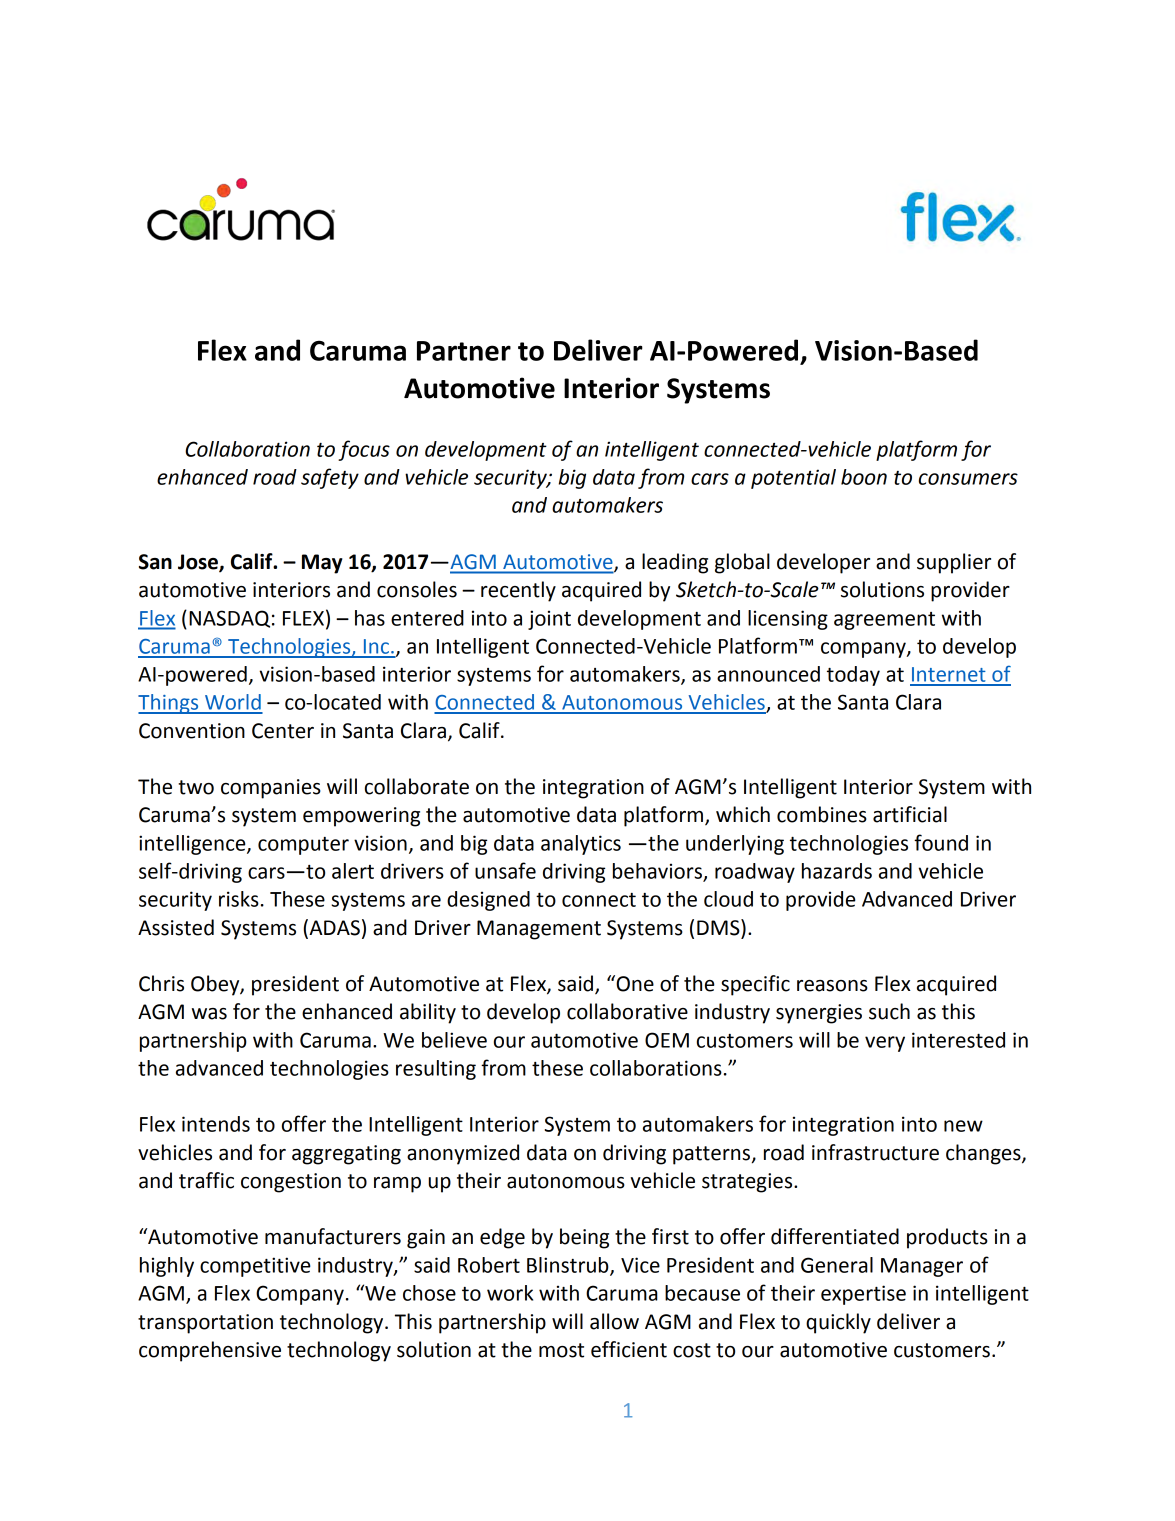 The width and height of the page is (1175, 1521). Describe the element at coordinates (864, 477) in the page. I see `boon` at that location.
